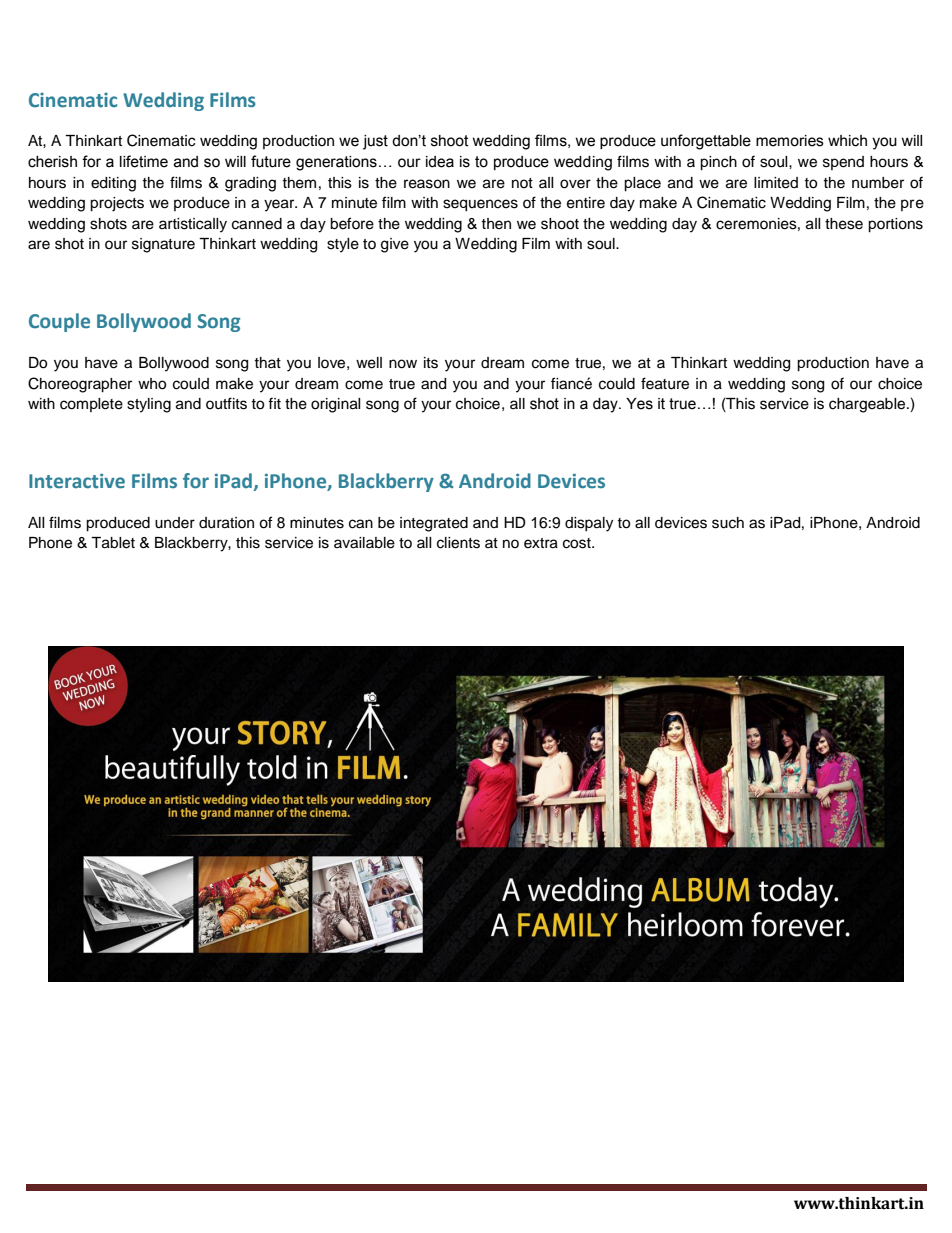  What do you see at coordinates (665, 383) in the page?
I see `feature` at bounding box center [665, 383].
